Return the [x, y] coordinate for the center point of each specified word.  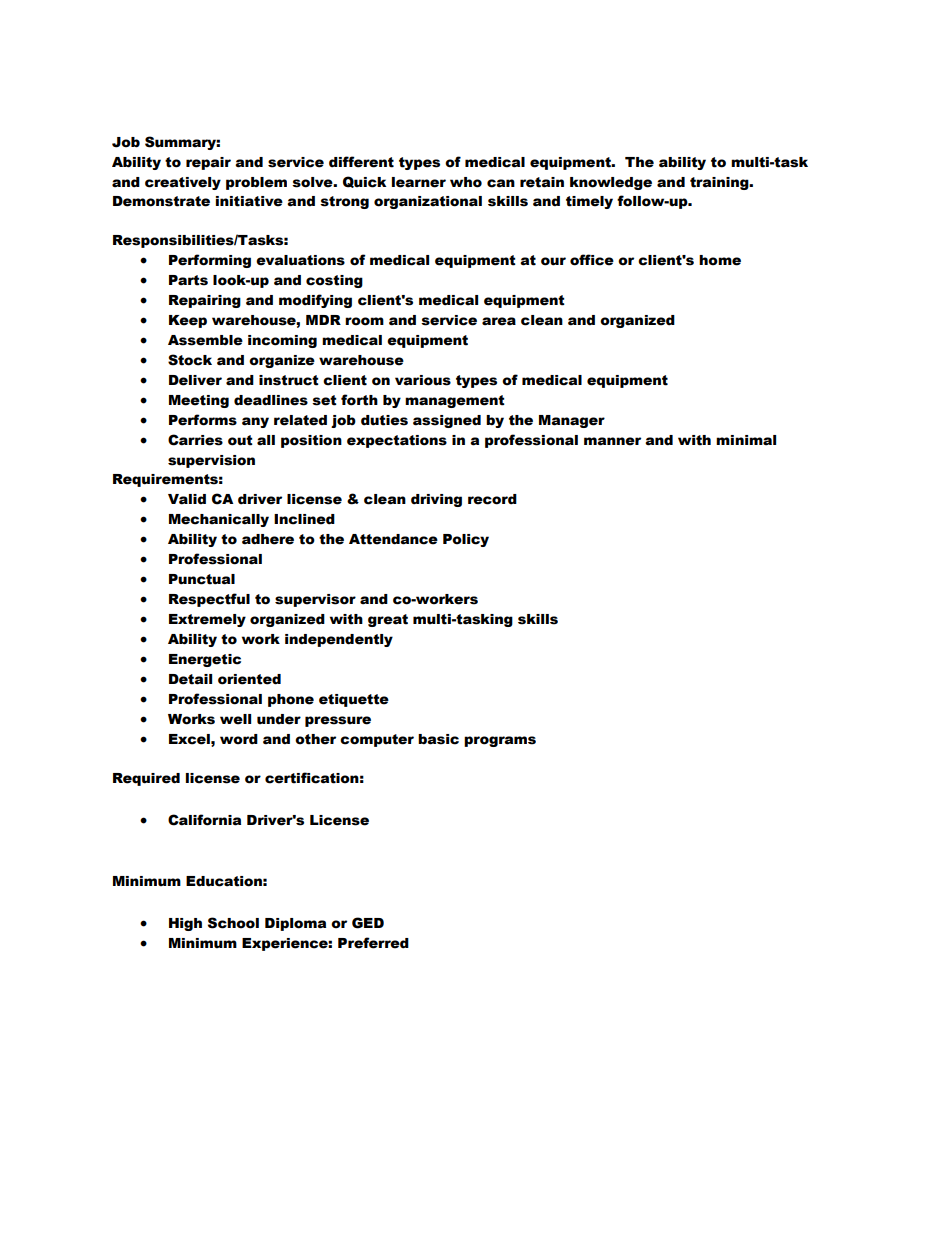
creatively [183, 183]
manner [612, 441]
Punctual [202, 579]
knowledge [611, 183]
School [233, 923]
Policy [466, 540]
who [466, 182]
